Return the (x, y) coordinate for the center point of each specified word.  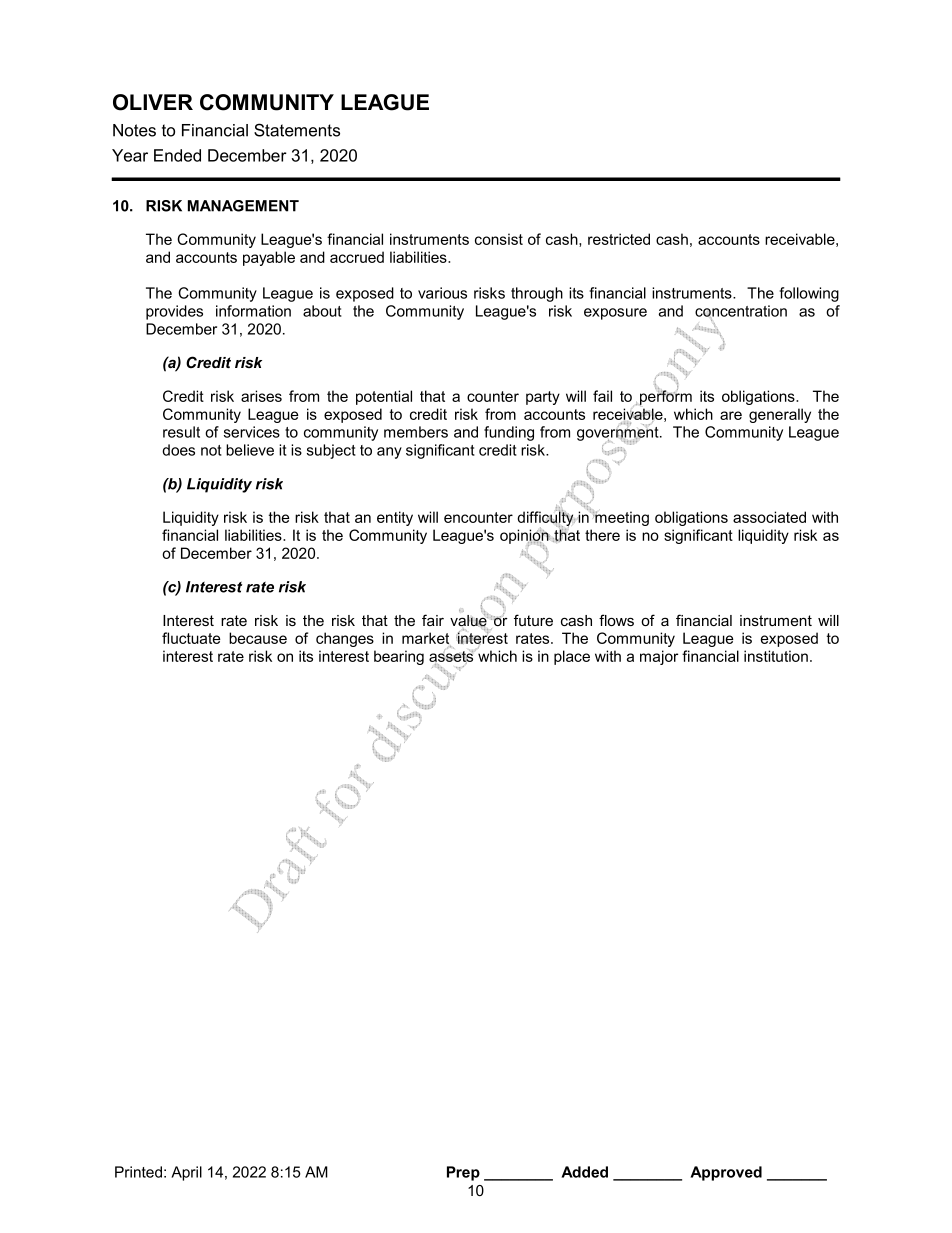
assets (452, 656)
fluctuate (191, 638)
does (178, 450)
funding (509, 433)
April (186, 1173)
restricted (619, 239)
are (731, 415)
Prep (463, 1173)
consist (499, 239)
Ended (177, 155)
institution (776, 656)
